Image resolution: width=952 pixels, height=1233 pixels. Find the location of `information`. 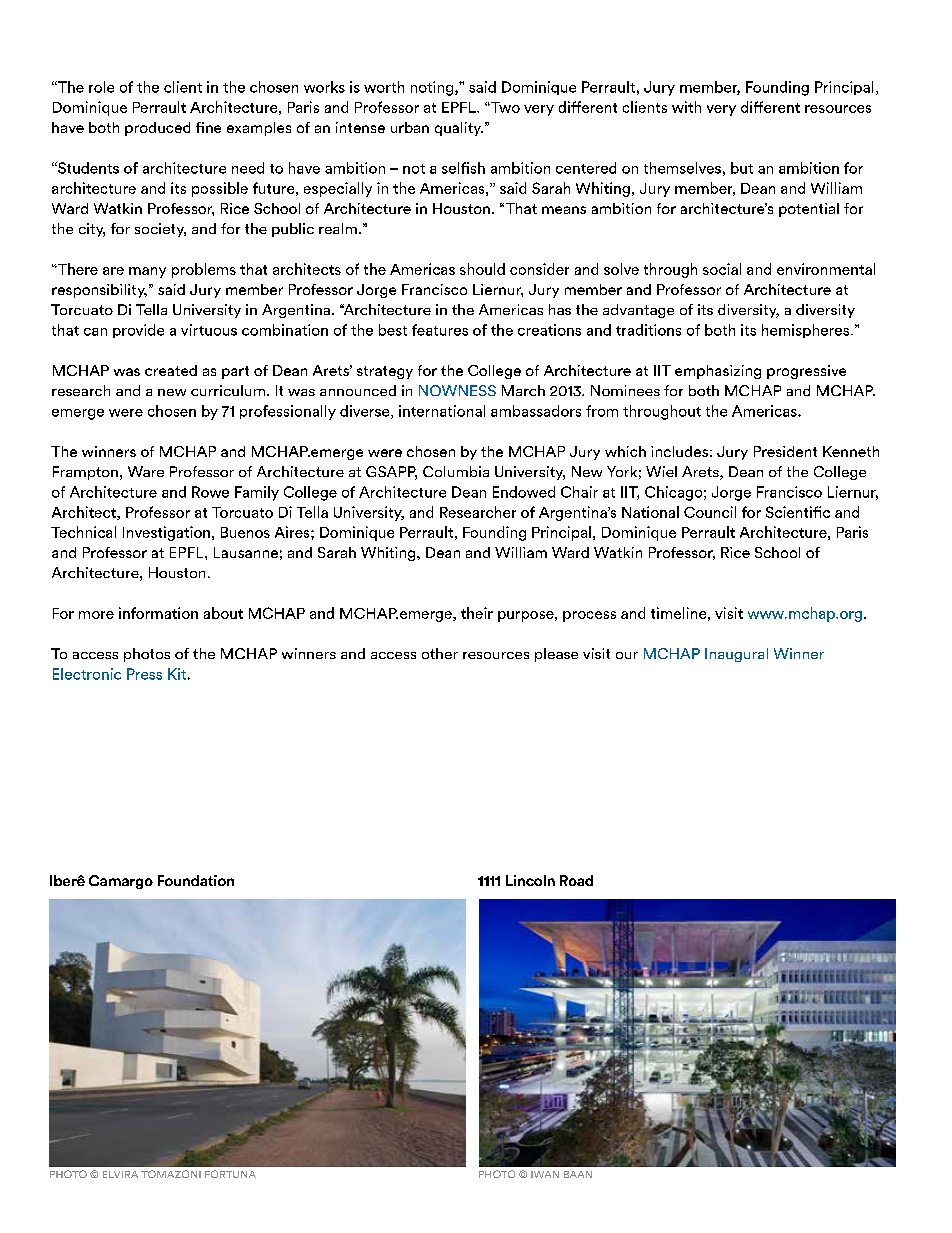

information is located at coordinates (158, 613).
